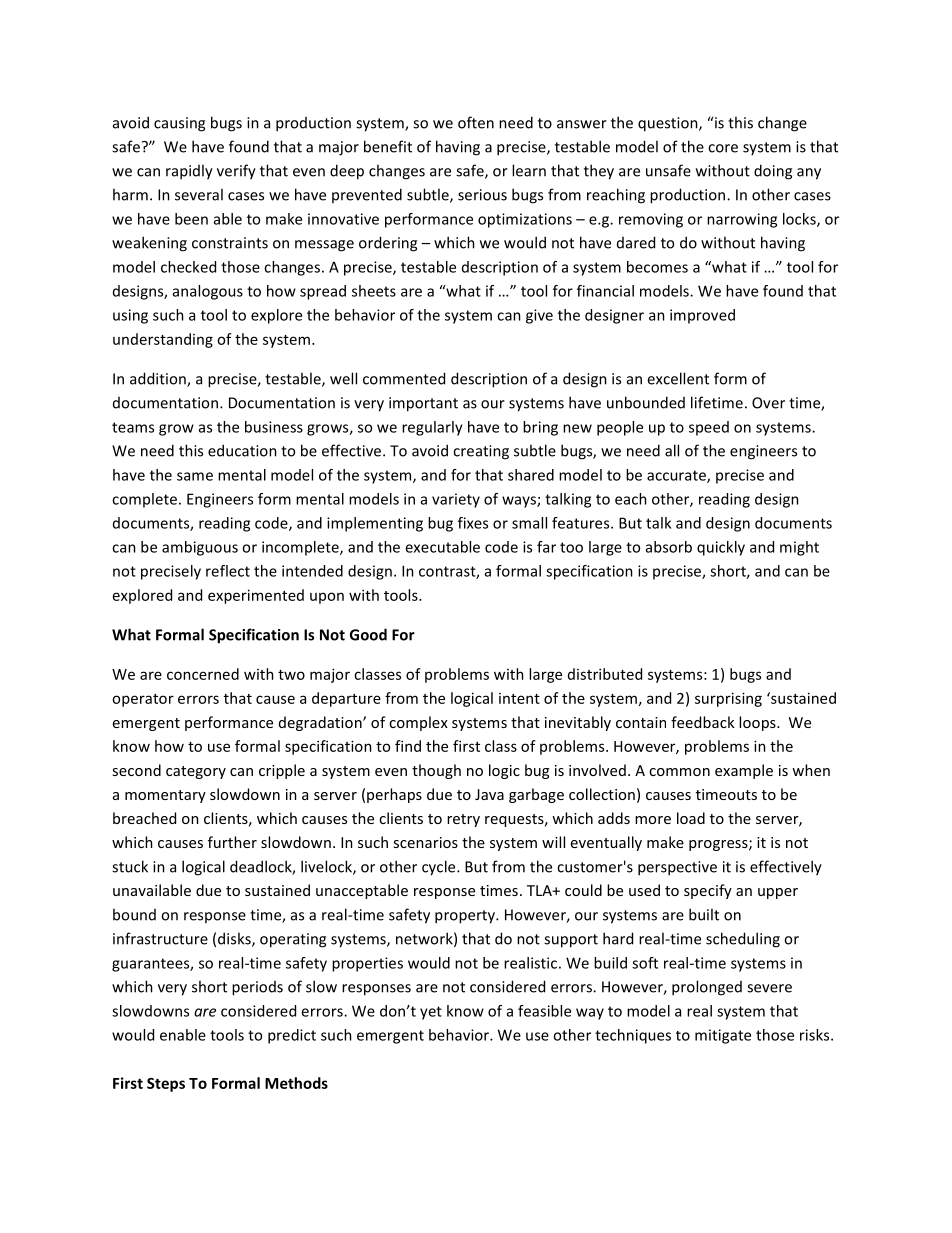  I want to click on often, so click(476, 122).
